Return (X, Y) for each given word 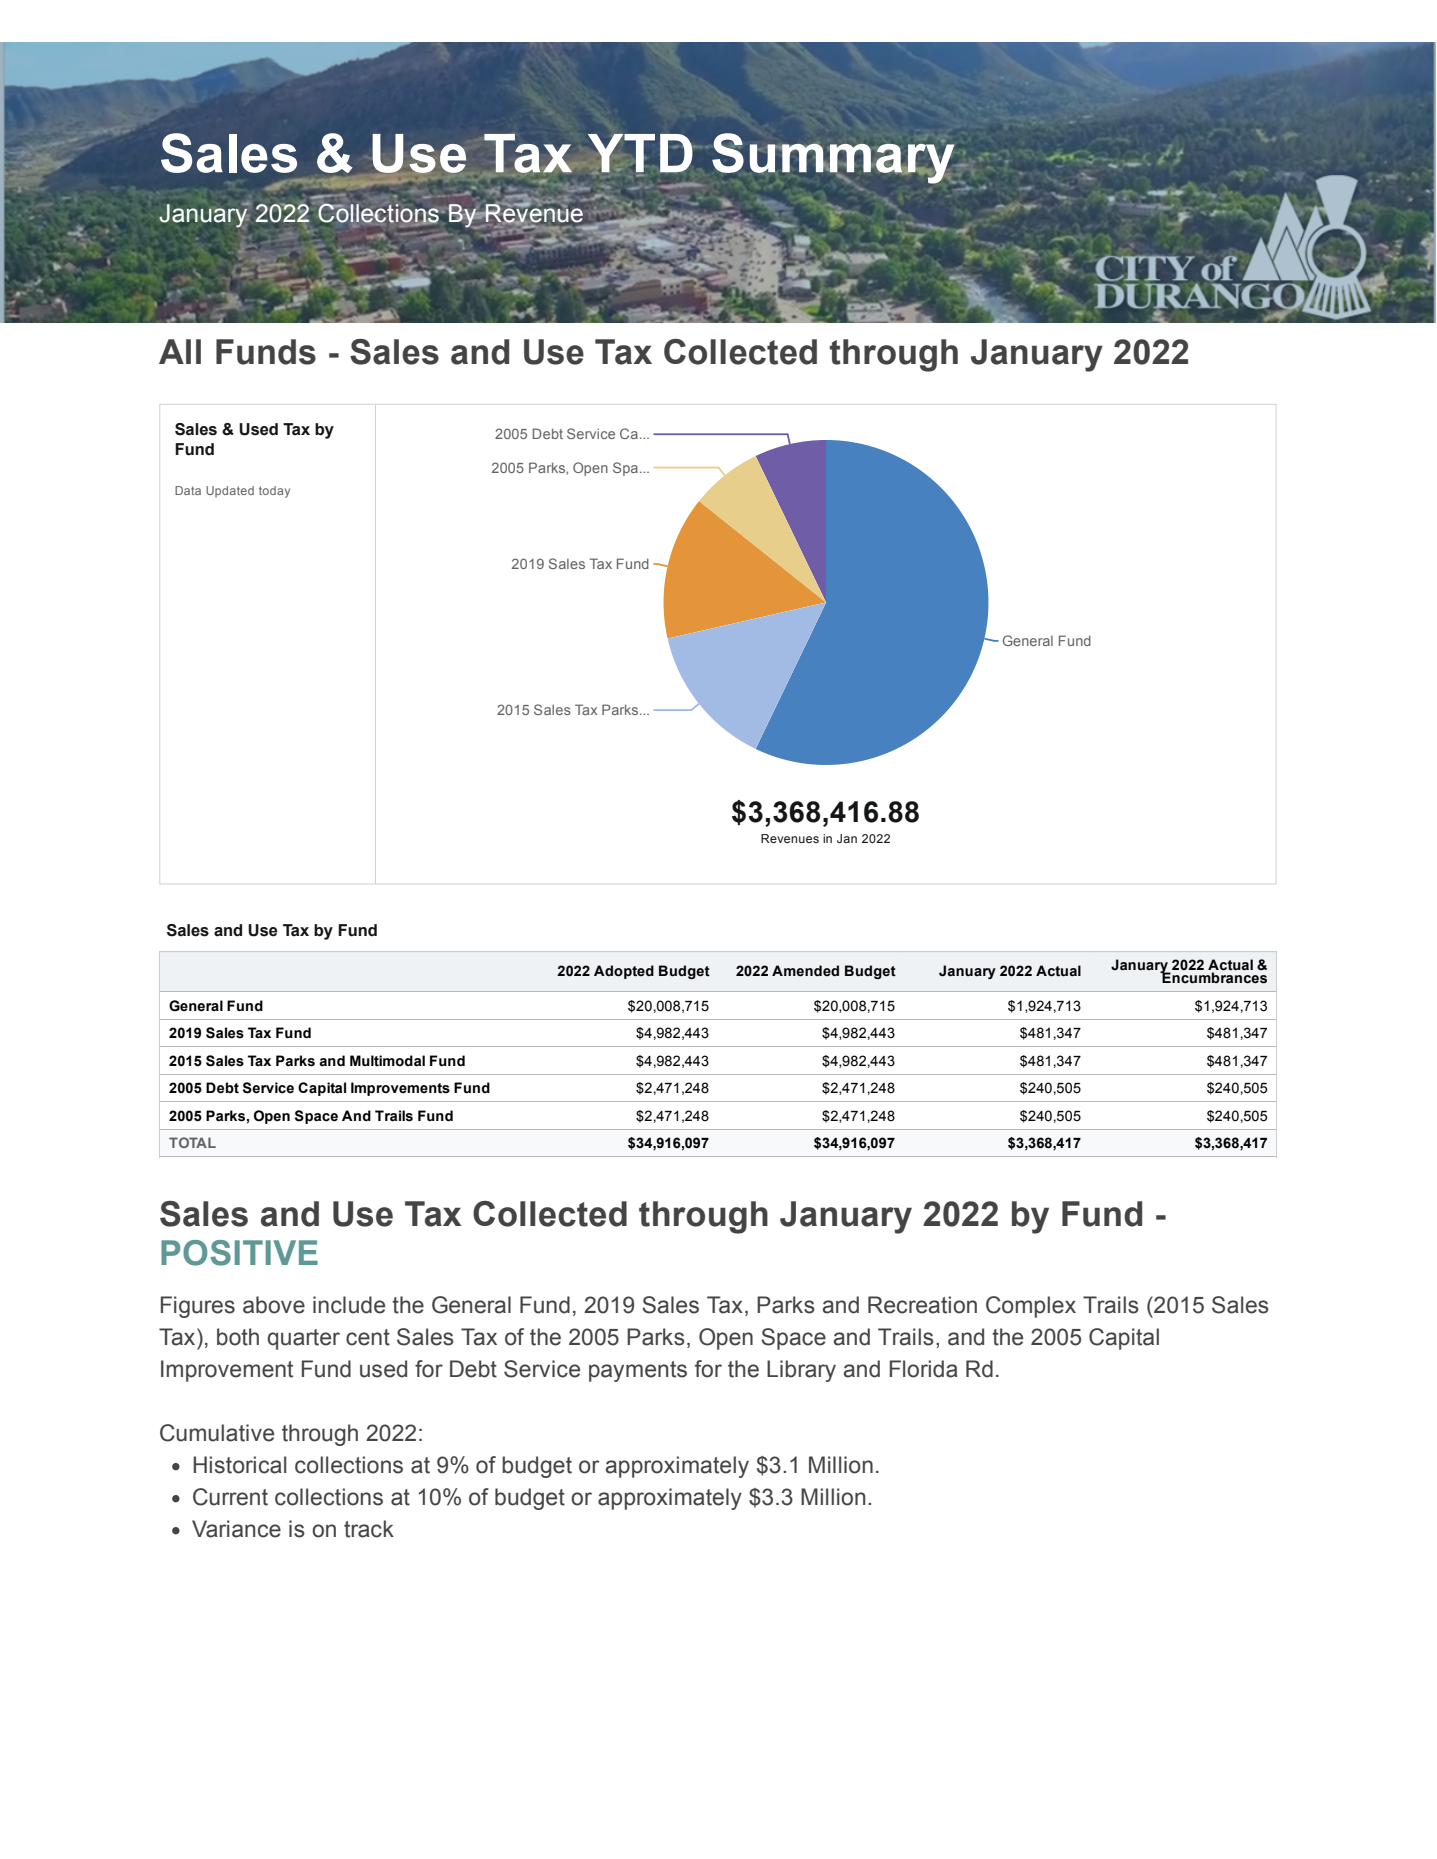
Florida (924, 1369)
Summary (834, 158)
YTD (640, 154)
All (180, 351)
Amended (805, 971)
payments (638, 1371)
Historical (239, 1465)
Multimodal (387, 1061)
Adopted (624, 972)
